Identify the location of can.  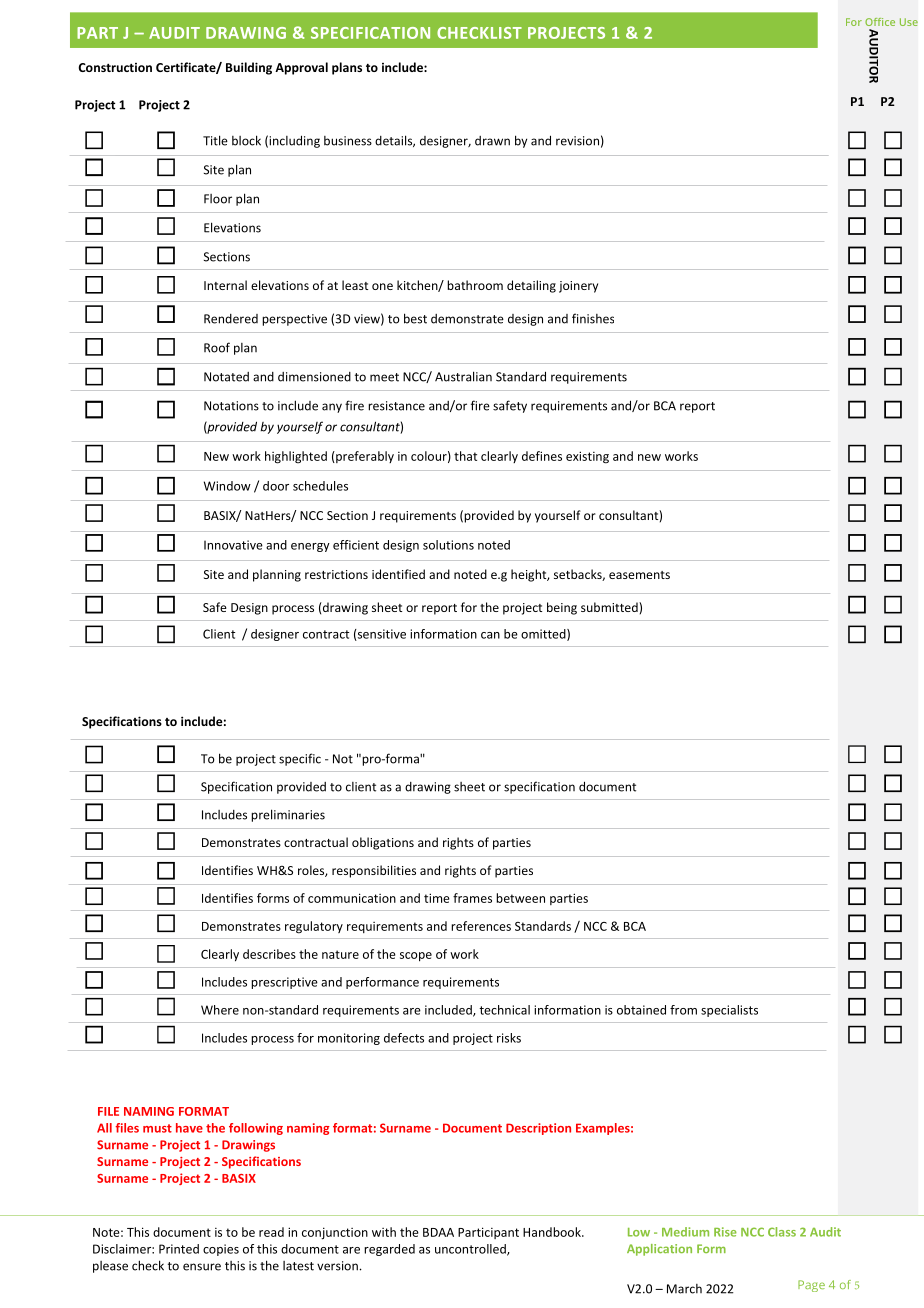
(490, 635).
